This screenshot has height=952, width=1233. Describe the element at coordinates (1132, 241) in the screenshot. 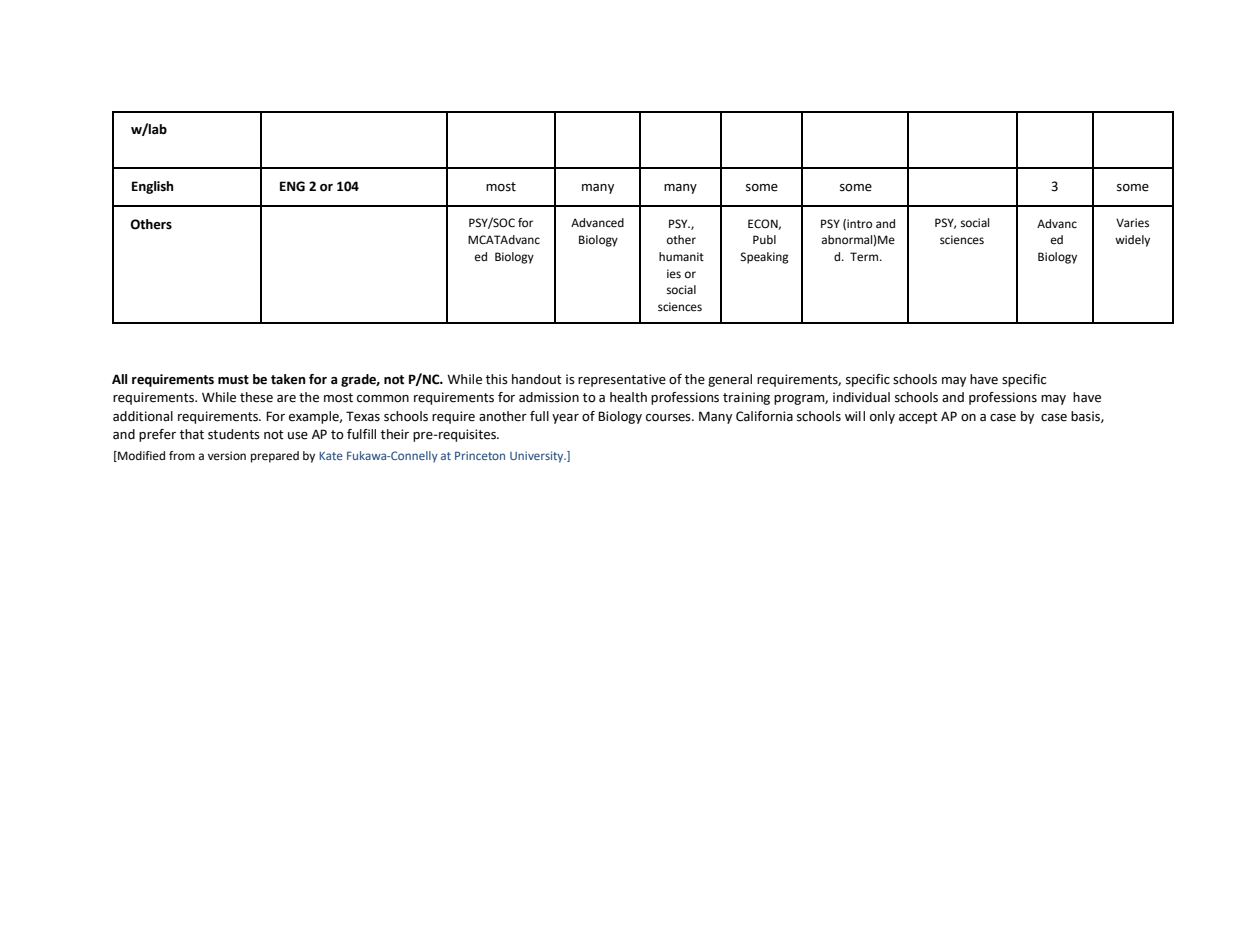

I see `widely` at that location.
